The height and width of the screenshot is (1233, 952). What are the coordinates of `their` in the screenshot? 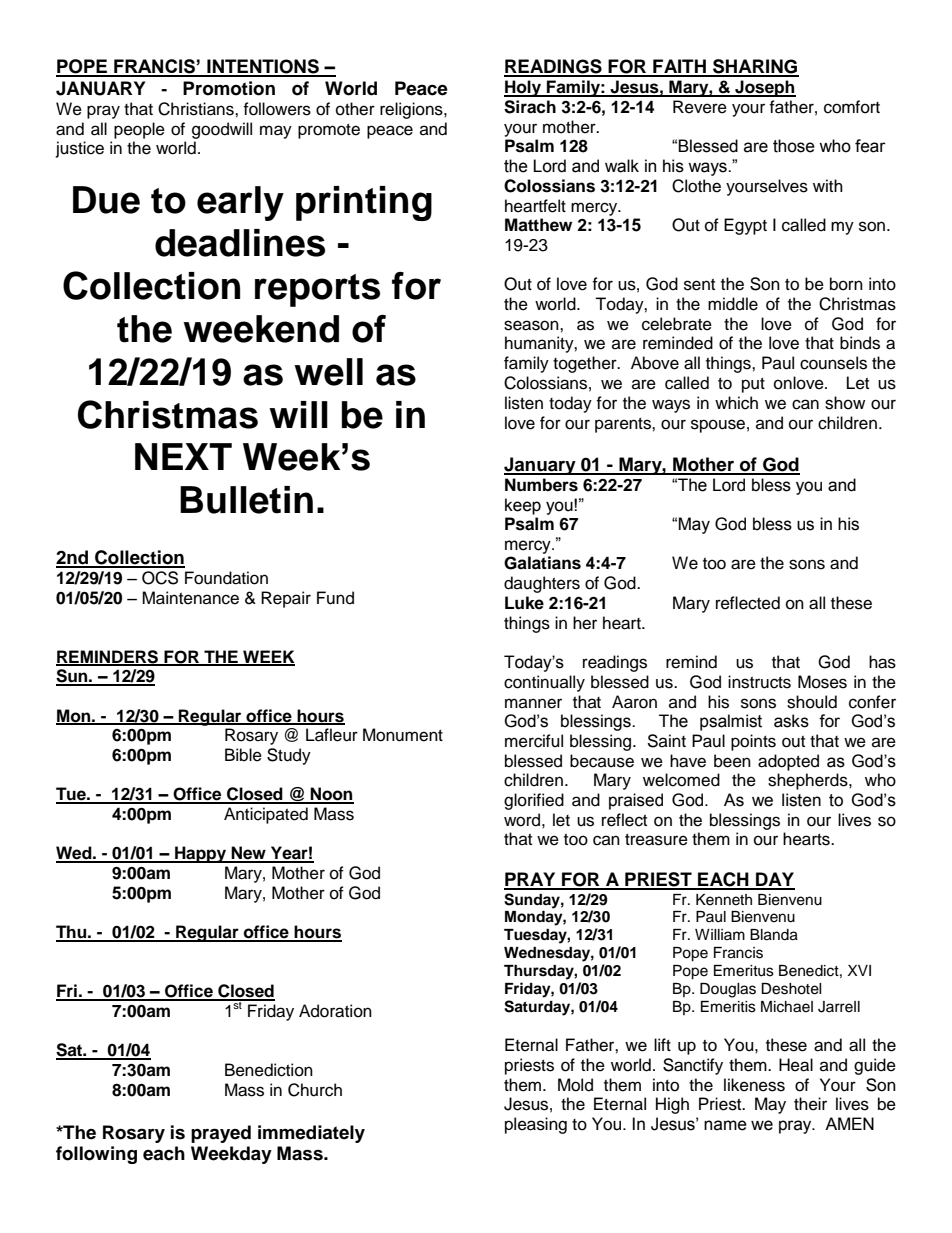 It's located at (810, 1104).
